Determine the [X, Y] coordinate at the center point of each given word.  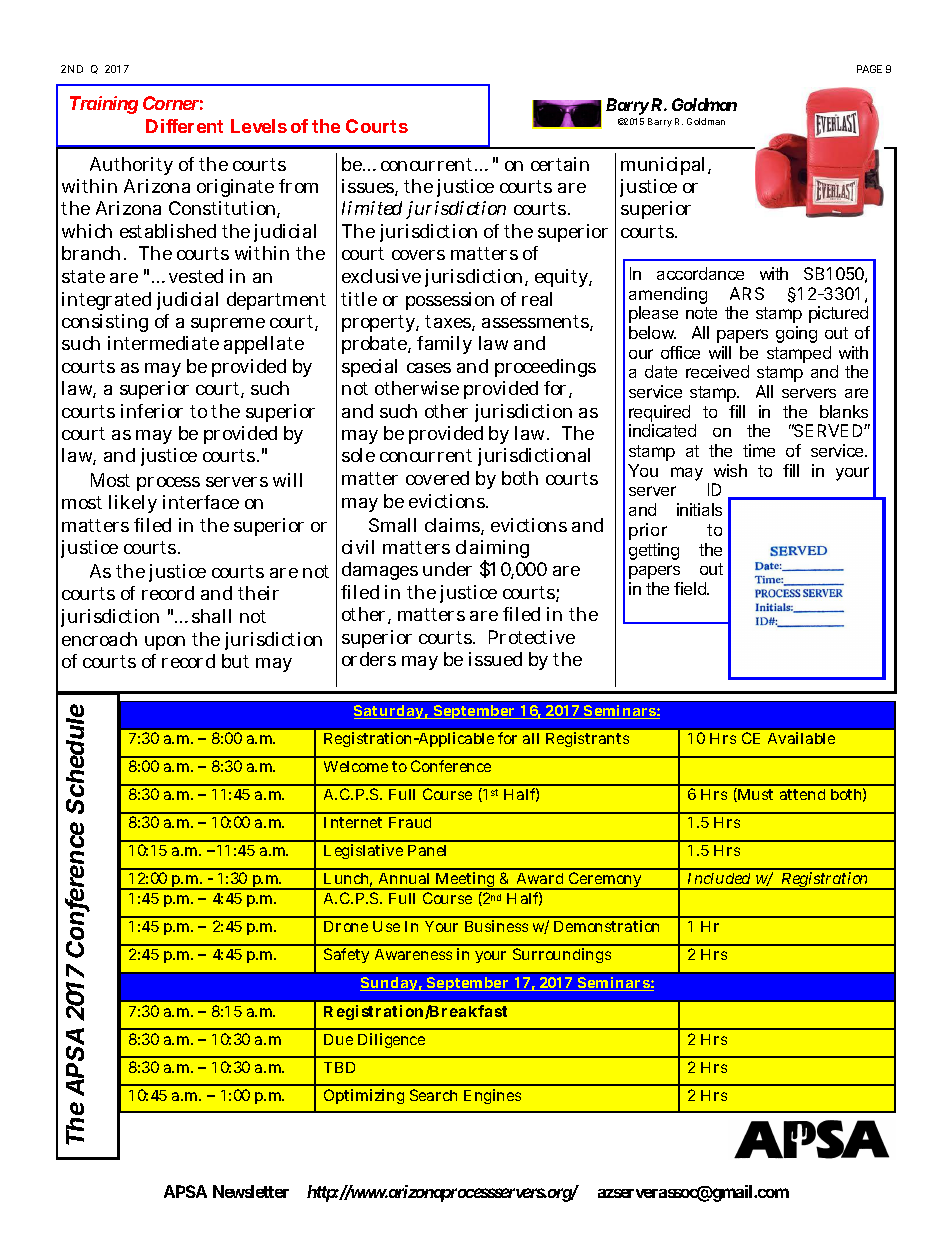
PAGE [869, 69]
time [759, 450]
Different [184, 126]
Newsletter [251, 1191]
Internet [353, 822]
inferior [152, 411]
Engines [492, 1096]
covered [437, 478]
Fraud [410, 822]
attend [802, 794]
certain [560, 164]
